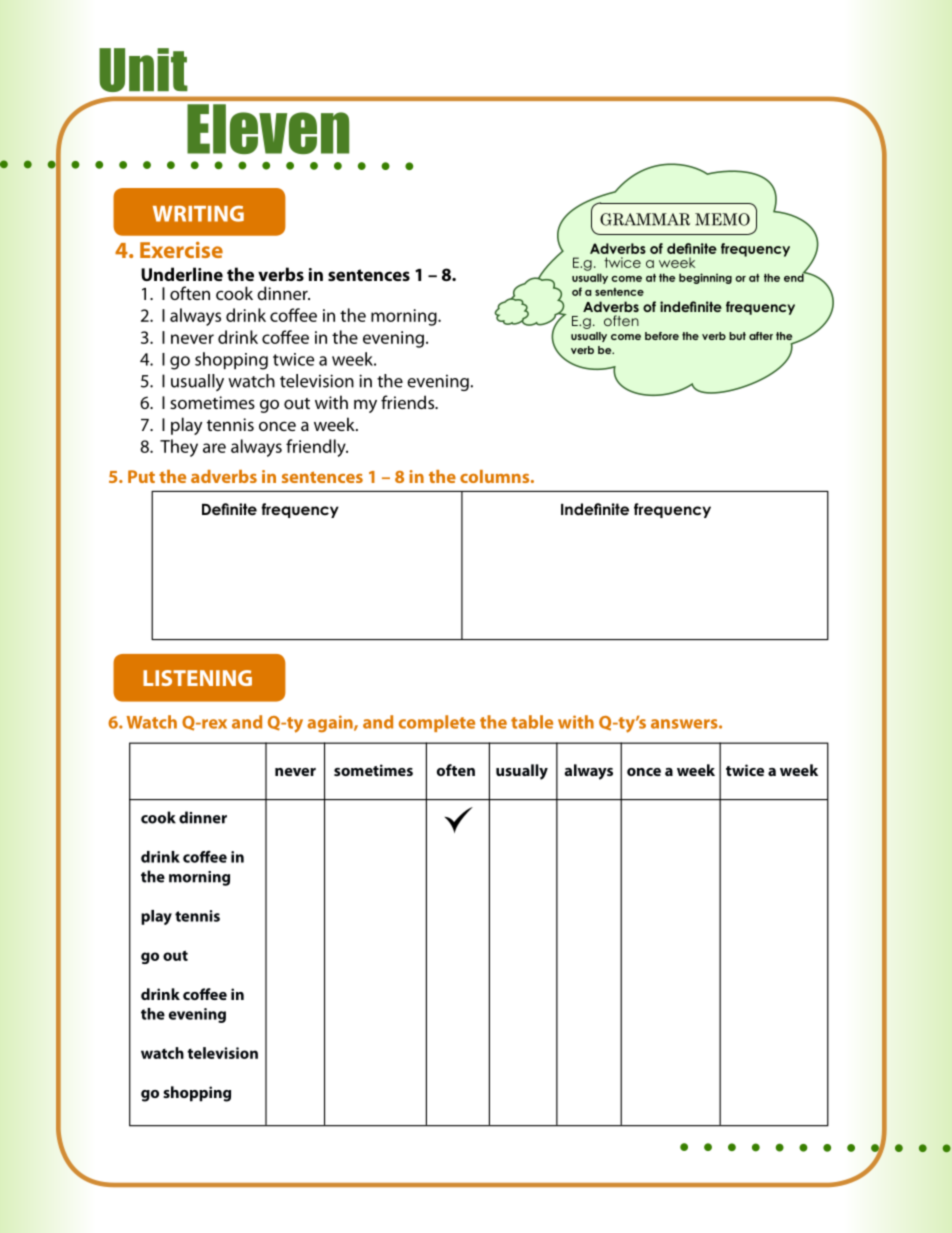 The height and width of the image is (1233, 952). I want to click on Unit, so click(143, 70).
